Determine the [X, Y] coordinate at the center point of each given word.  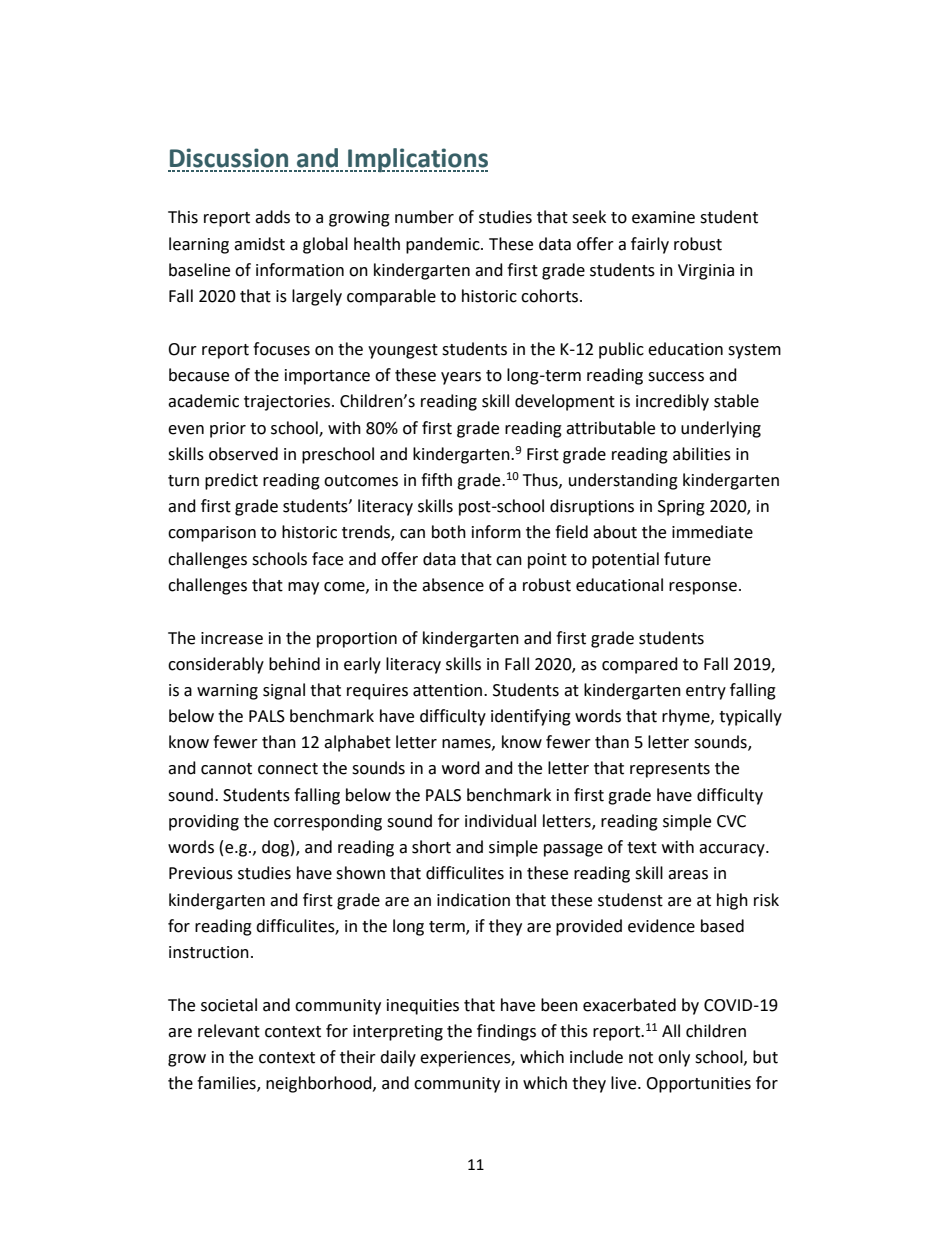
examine [663, 217]
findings [506, 1032]
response [703, 588]
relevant [229, 1031]
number [424, 217]
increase [232, 638]
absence [453, 585]
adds [272, 217]
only [674, 1058]
